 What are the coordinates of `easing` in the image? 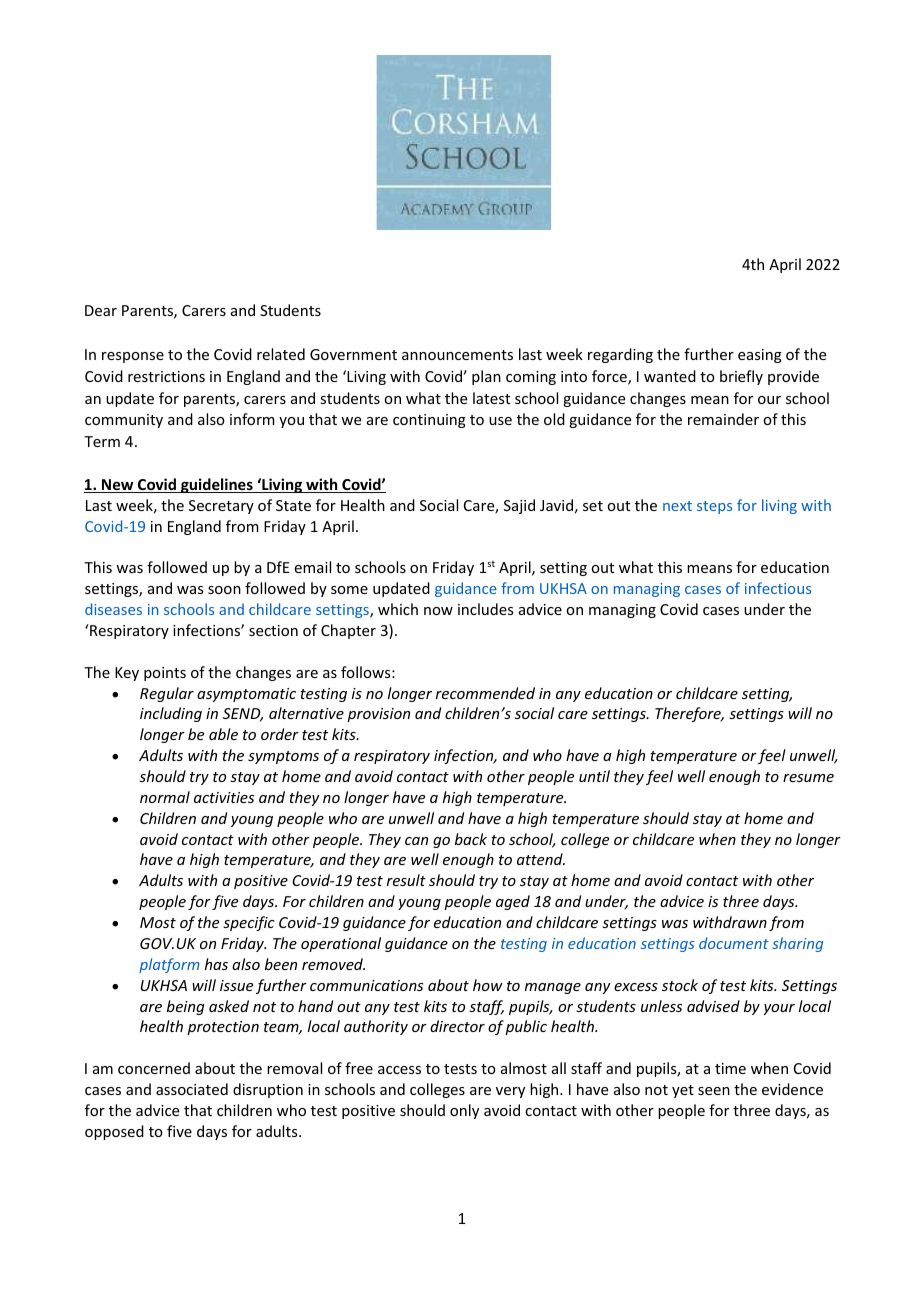 It's located at (760, 356).
